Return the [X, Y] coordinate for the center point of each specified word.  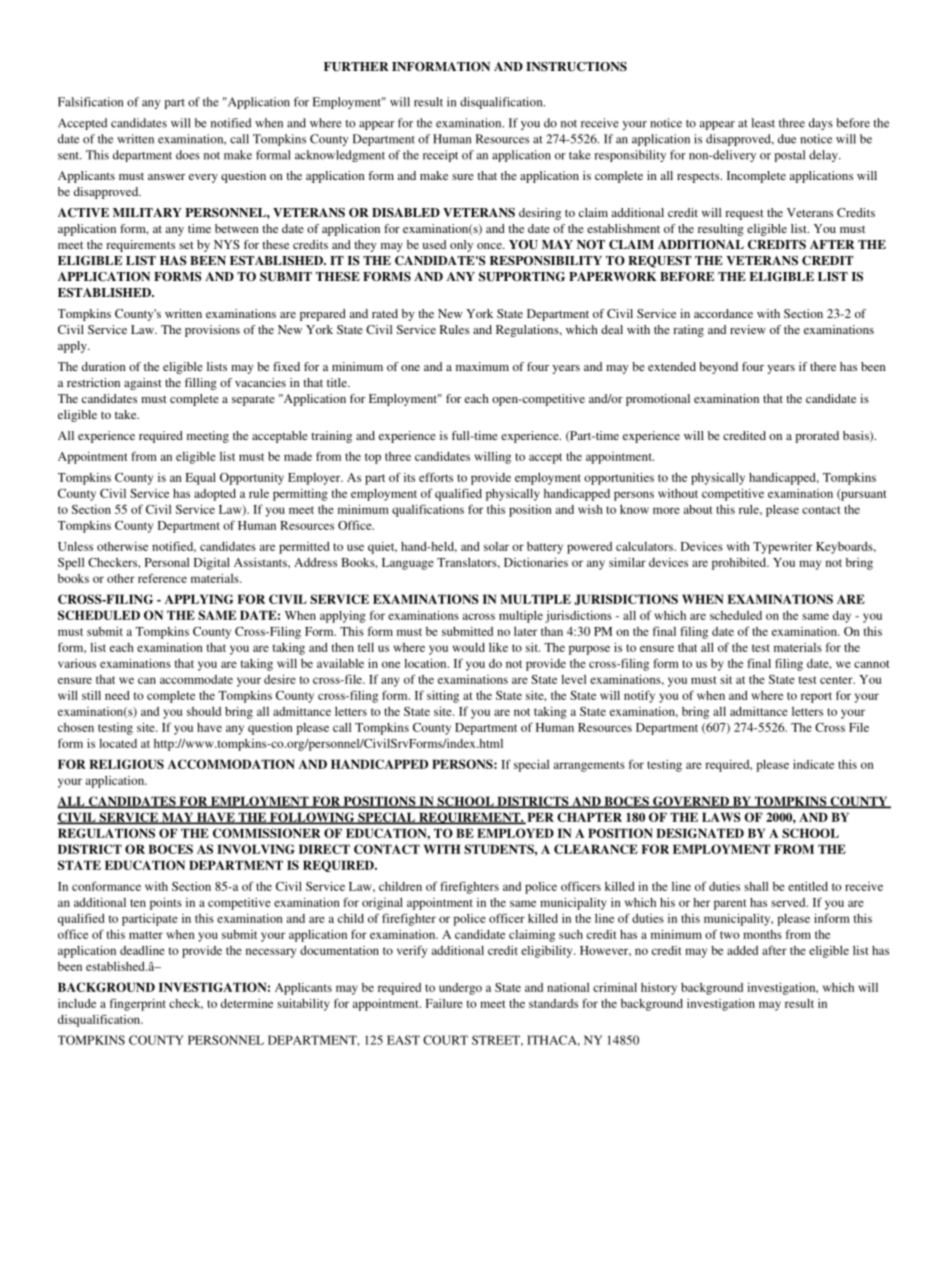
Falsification [90, 102]
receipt [440, 156]
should [204, 711]
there [823, 366]
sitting [443, 696]
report [816, 697]
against [143, 384]
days [821, 124]
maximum [482, 366]
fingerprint [138, 1004]
